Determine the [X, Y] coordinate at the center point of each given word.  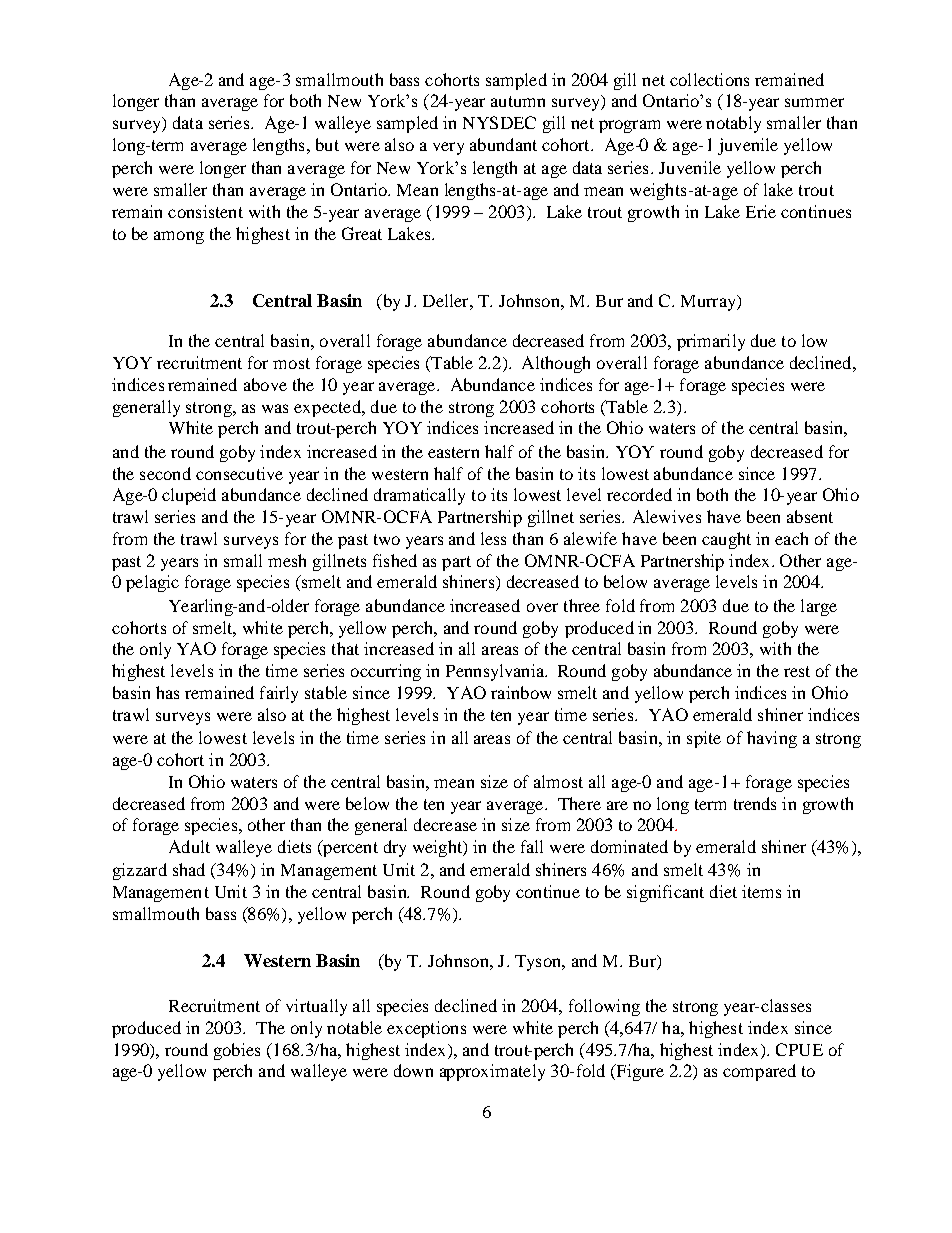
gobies [237, 1051]
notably [733, 124]
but [327, 144]
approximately [492, 1072]
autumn [518, 101]
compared [759, 1072]
